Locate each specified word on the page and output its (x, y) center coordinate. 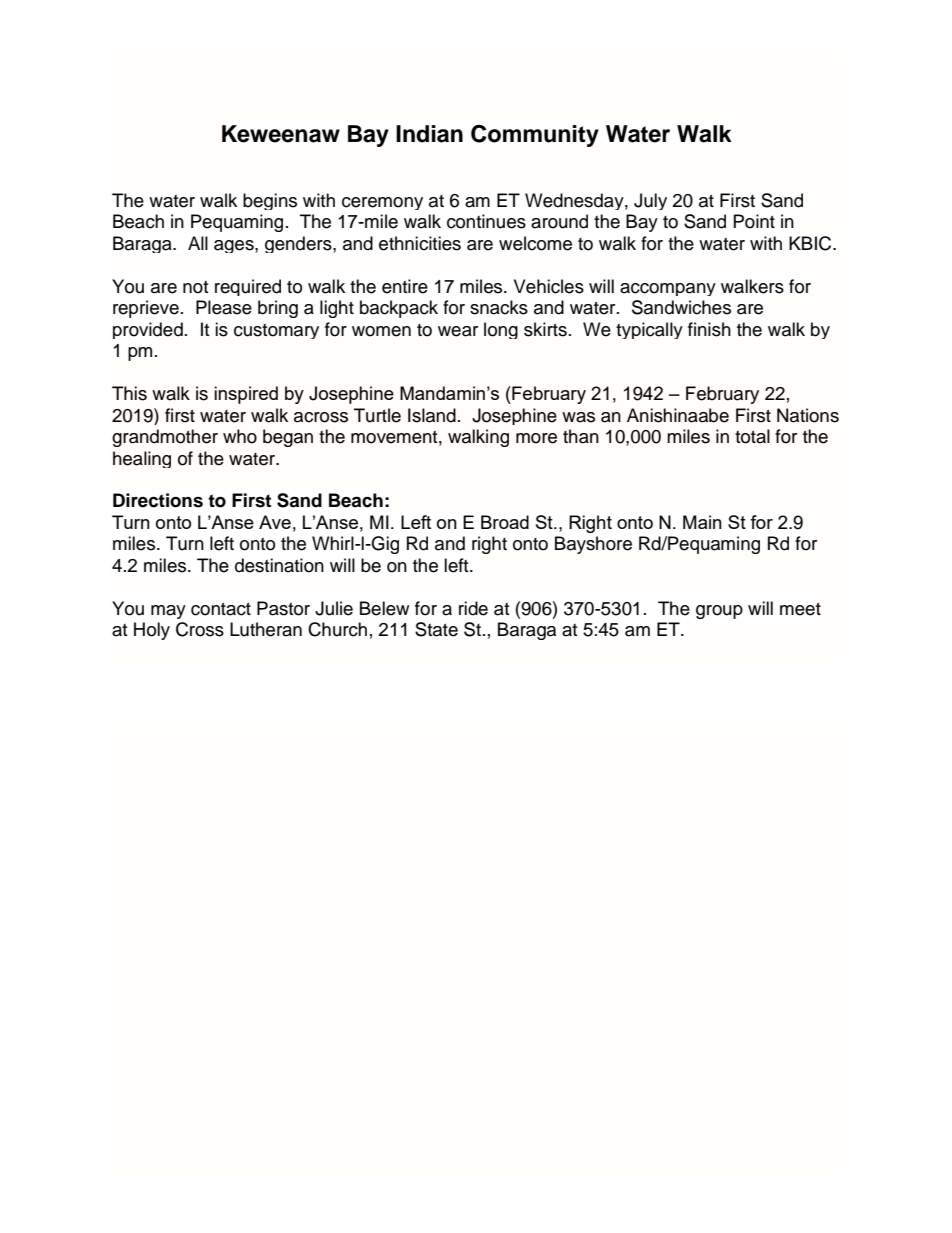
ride (473, 608)
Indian (429, 134)
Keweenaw (281, 134)
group (719, 612)
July (650, 201)
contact (221, 609)
